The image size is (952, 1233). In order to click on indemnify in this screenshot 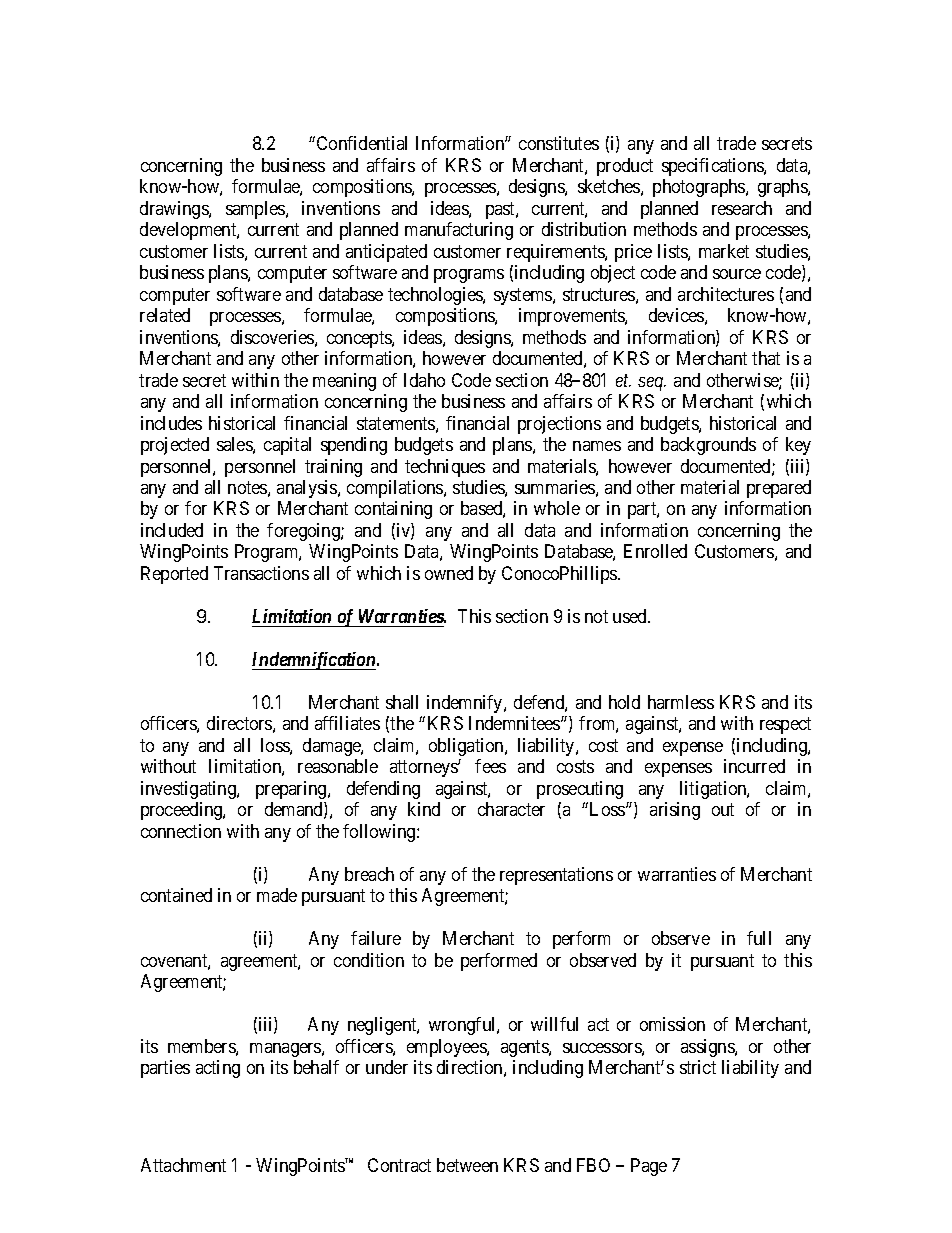, I will do `click(466, 704)`.
